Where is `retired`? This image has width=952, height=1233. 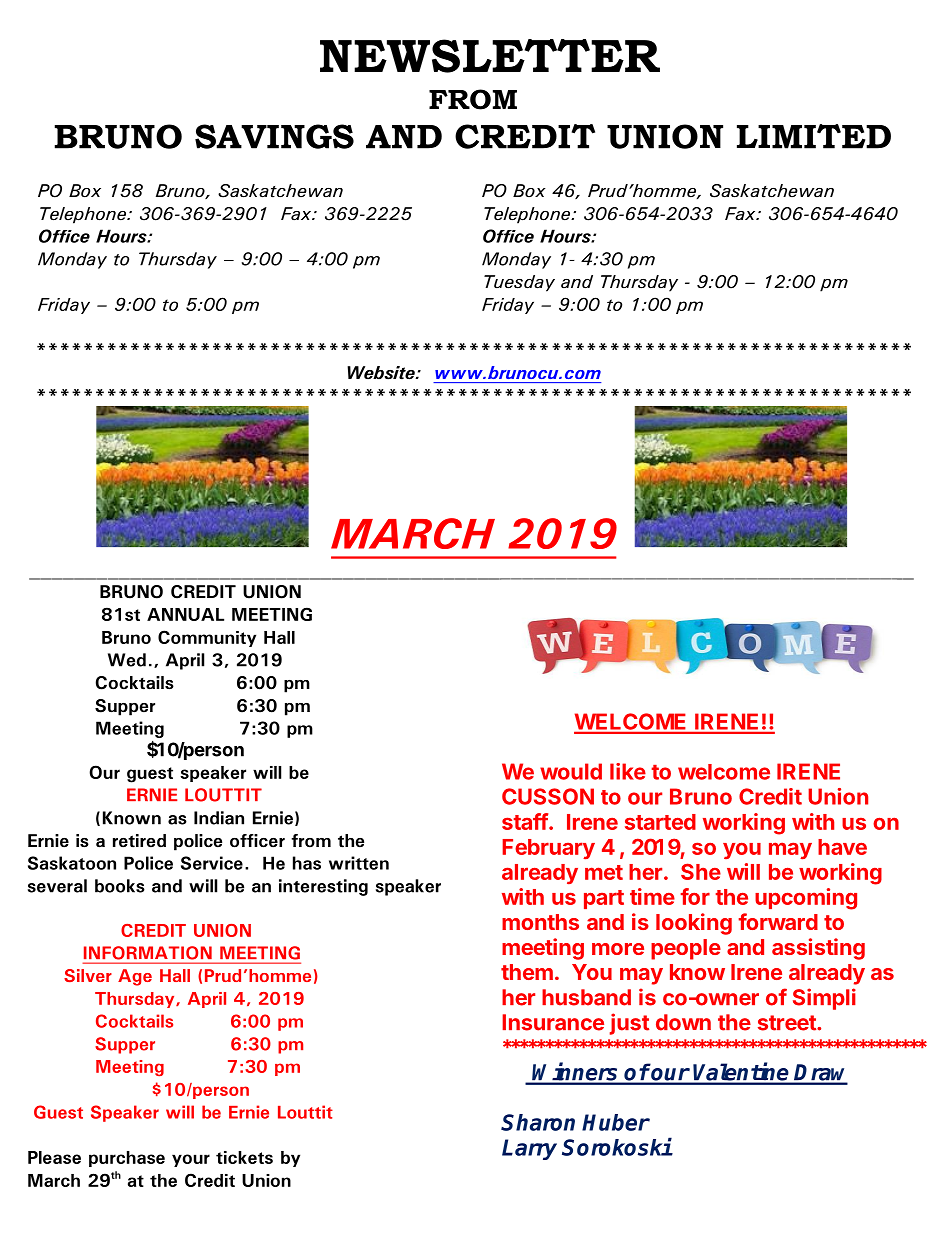
retired is located at coordinates (139, 841).
